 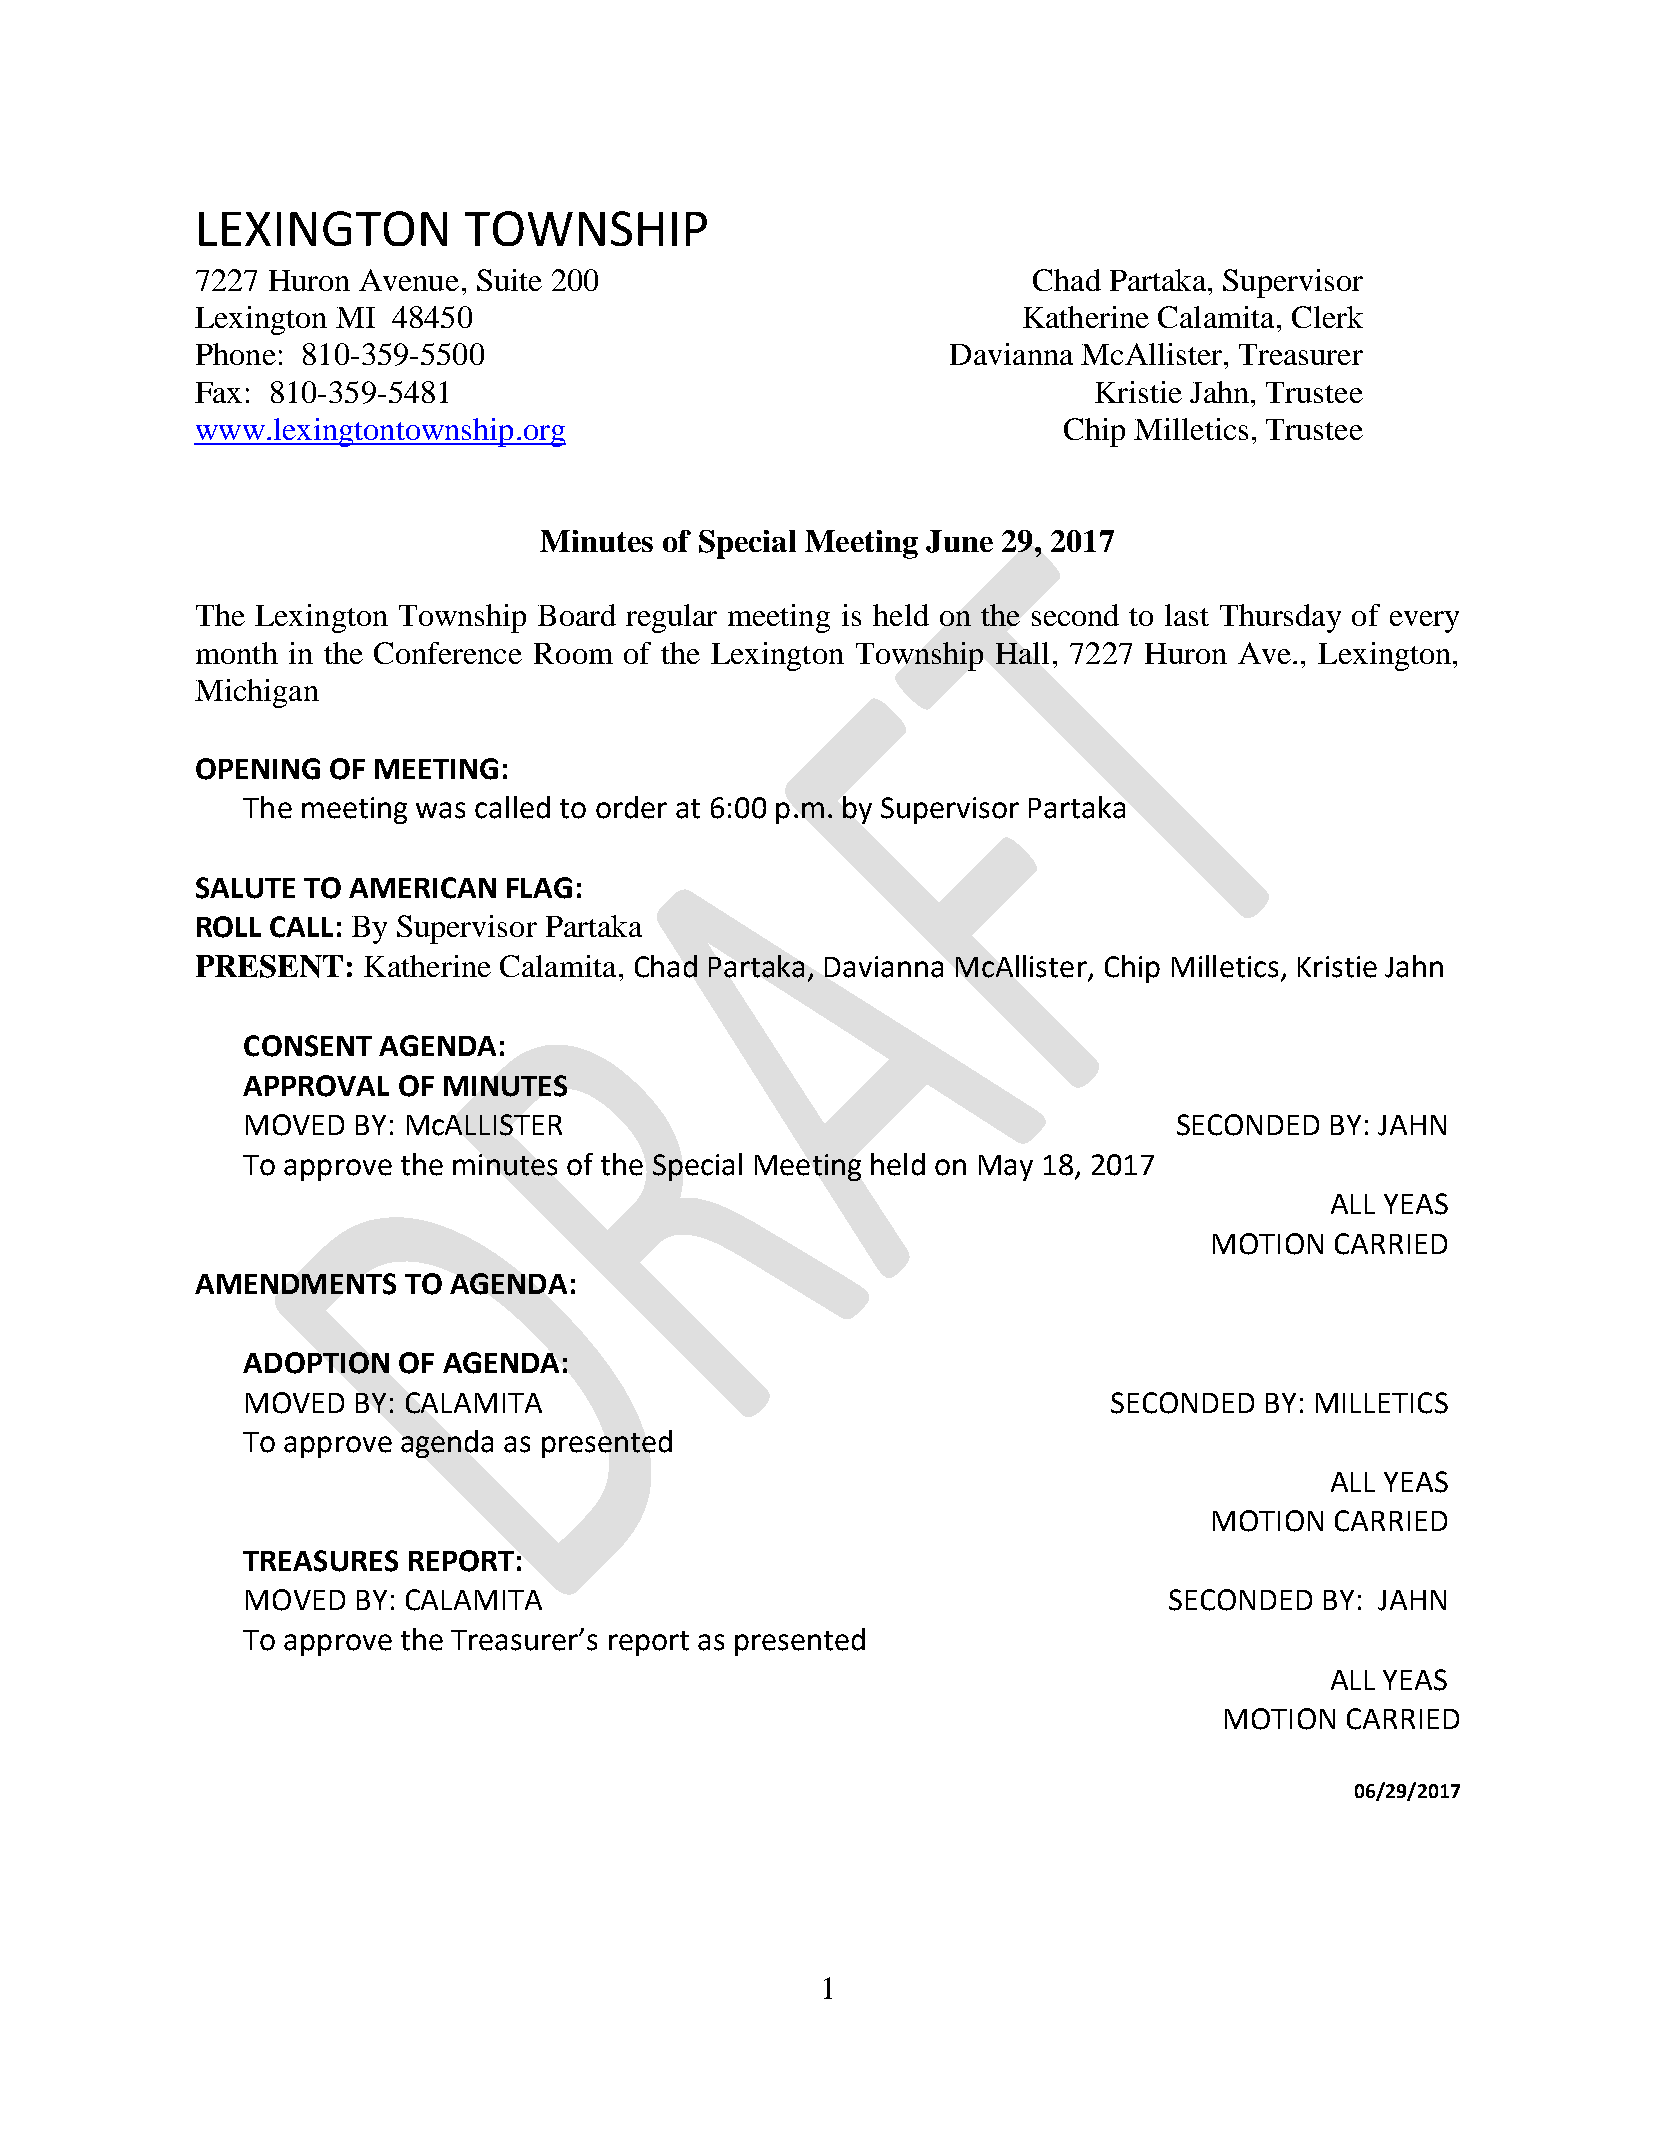 I want to click on FLAG, so click(x=539, y=888).
